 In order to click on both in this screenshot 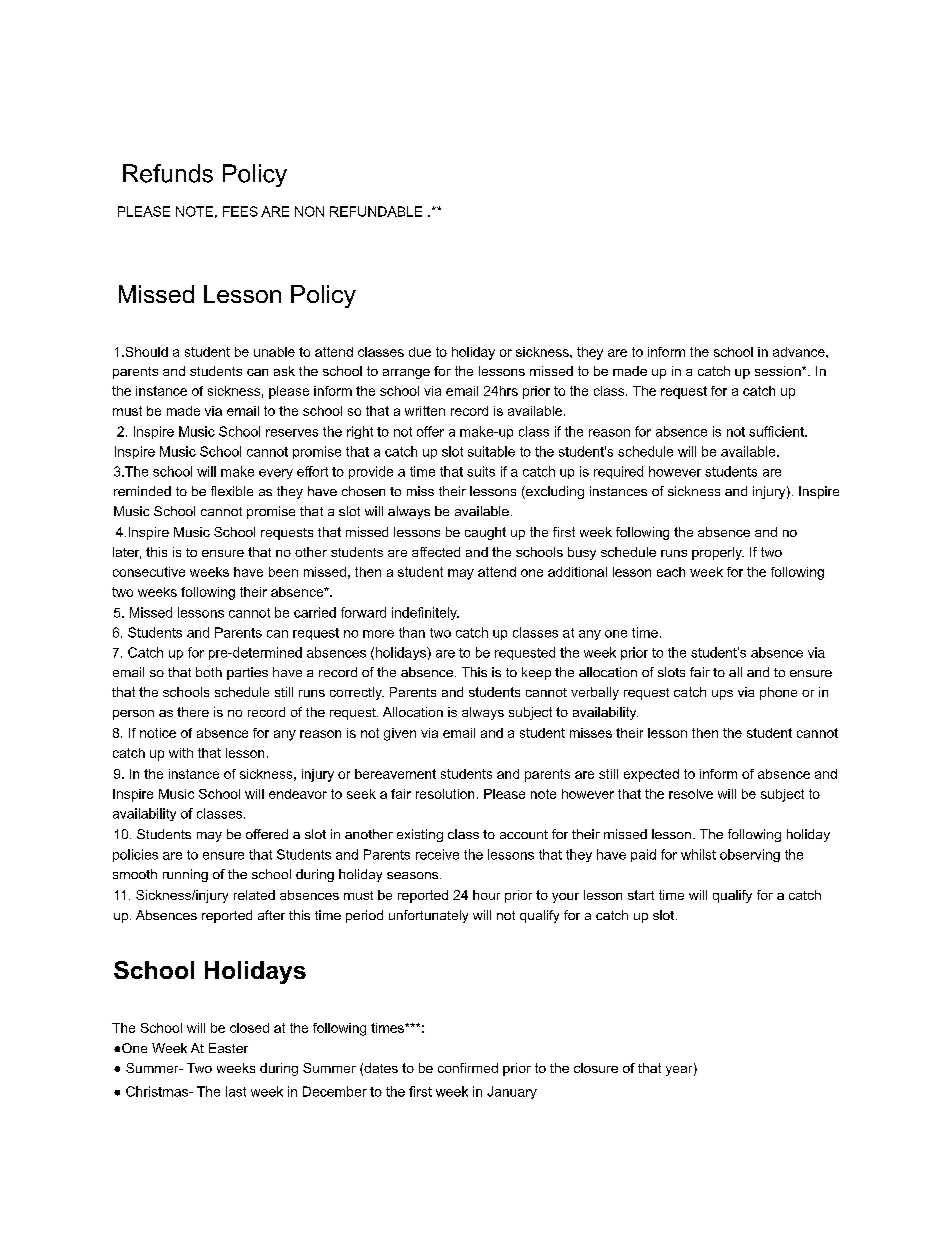, I will do `click(209, 672)`.
